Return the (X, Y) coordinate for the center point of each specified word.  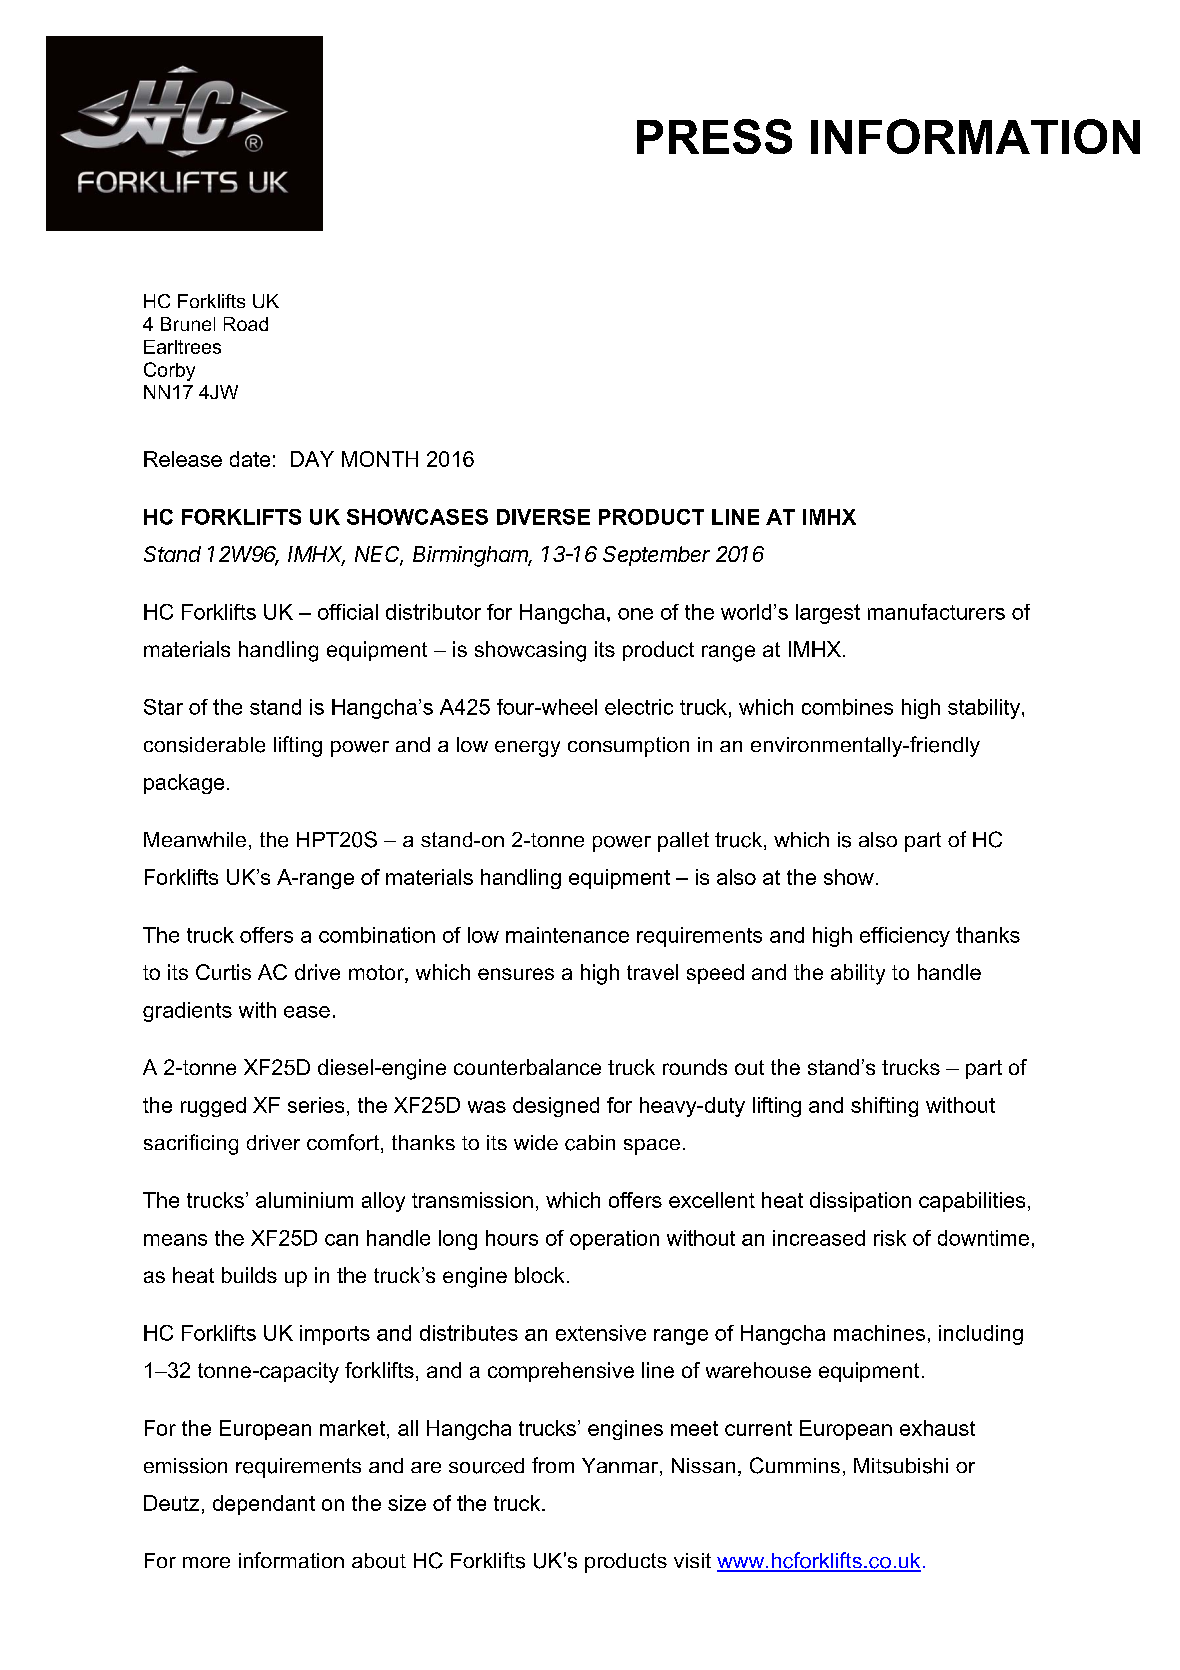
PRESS (714, 136)
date (250, 459)
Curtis (223, 972)
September (656, 556)
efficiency (905, 937)
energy (527, 749)
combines (847, 707)
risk (890, 1238)
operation (614, 1240)
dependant (264, 1505)
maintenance (567, 935)
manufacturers (936, 612)
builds (249, 1275)
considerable (204, 745)
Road (246, 324)
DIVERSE (543, 517)
